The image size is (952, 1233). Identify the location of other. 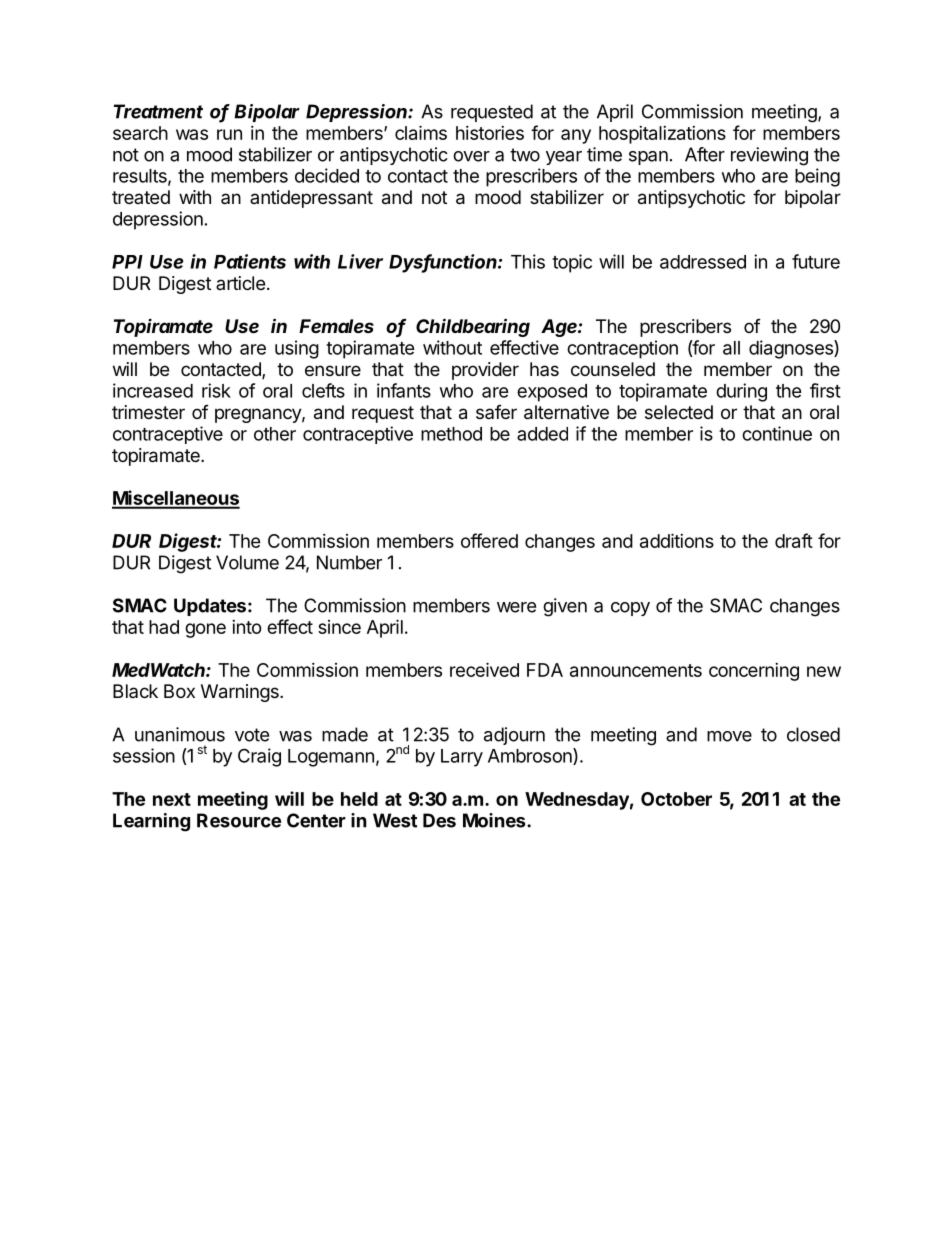
(275, 434).
